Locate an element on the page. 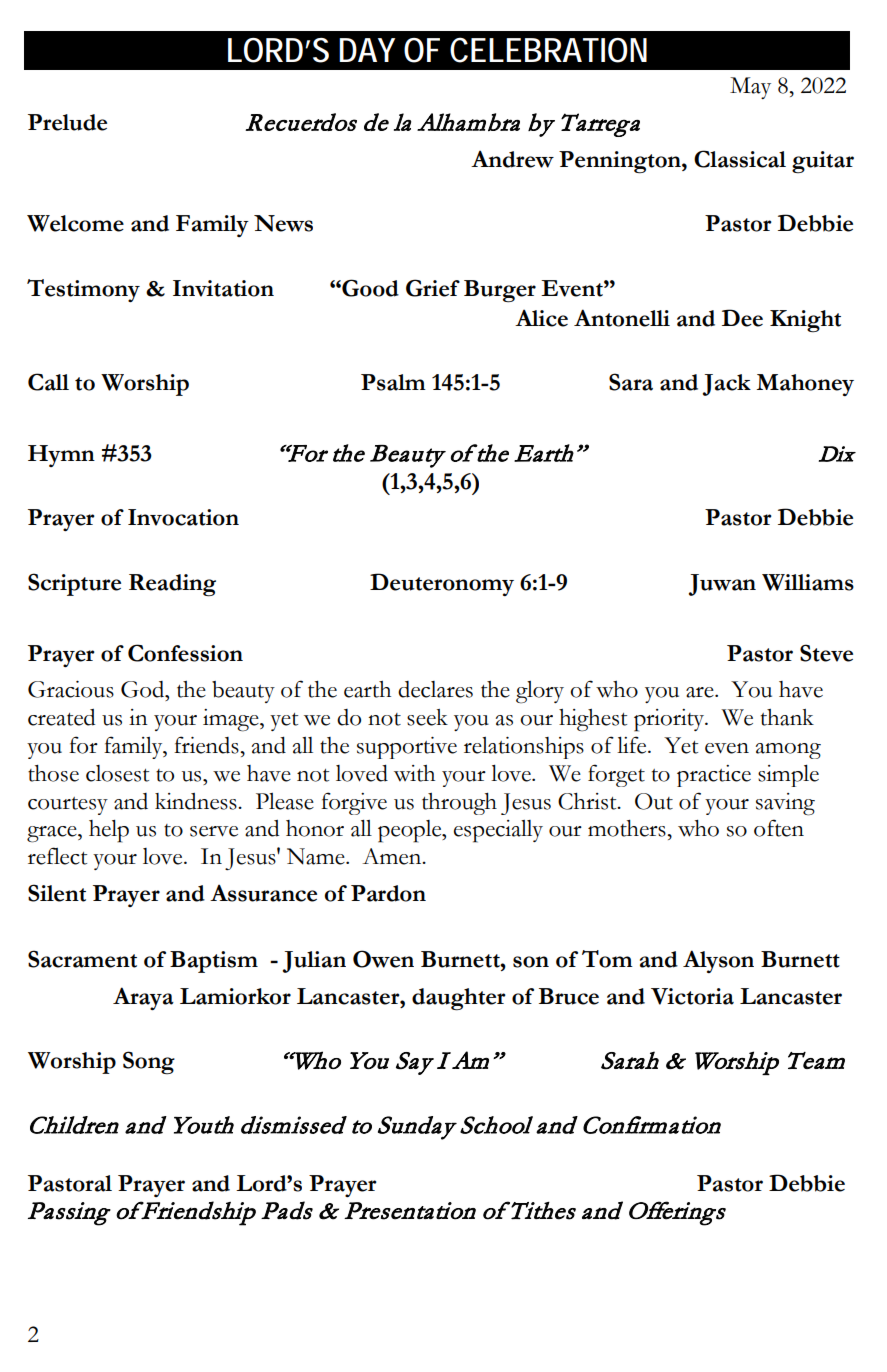  Victoria is located at coordinates (692, 996).
